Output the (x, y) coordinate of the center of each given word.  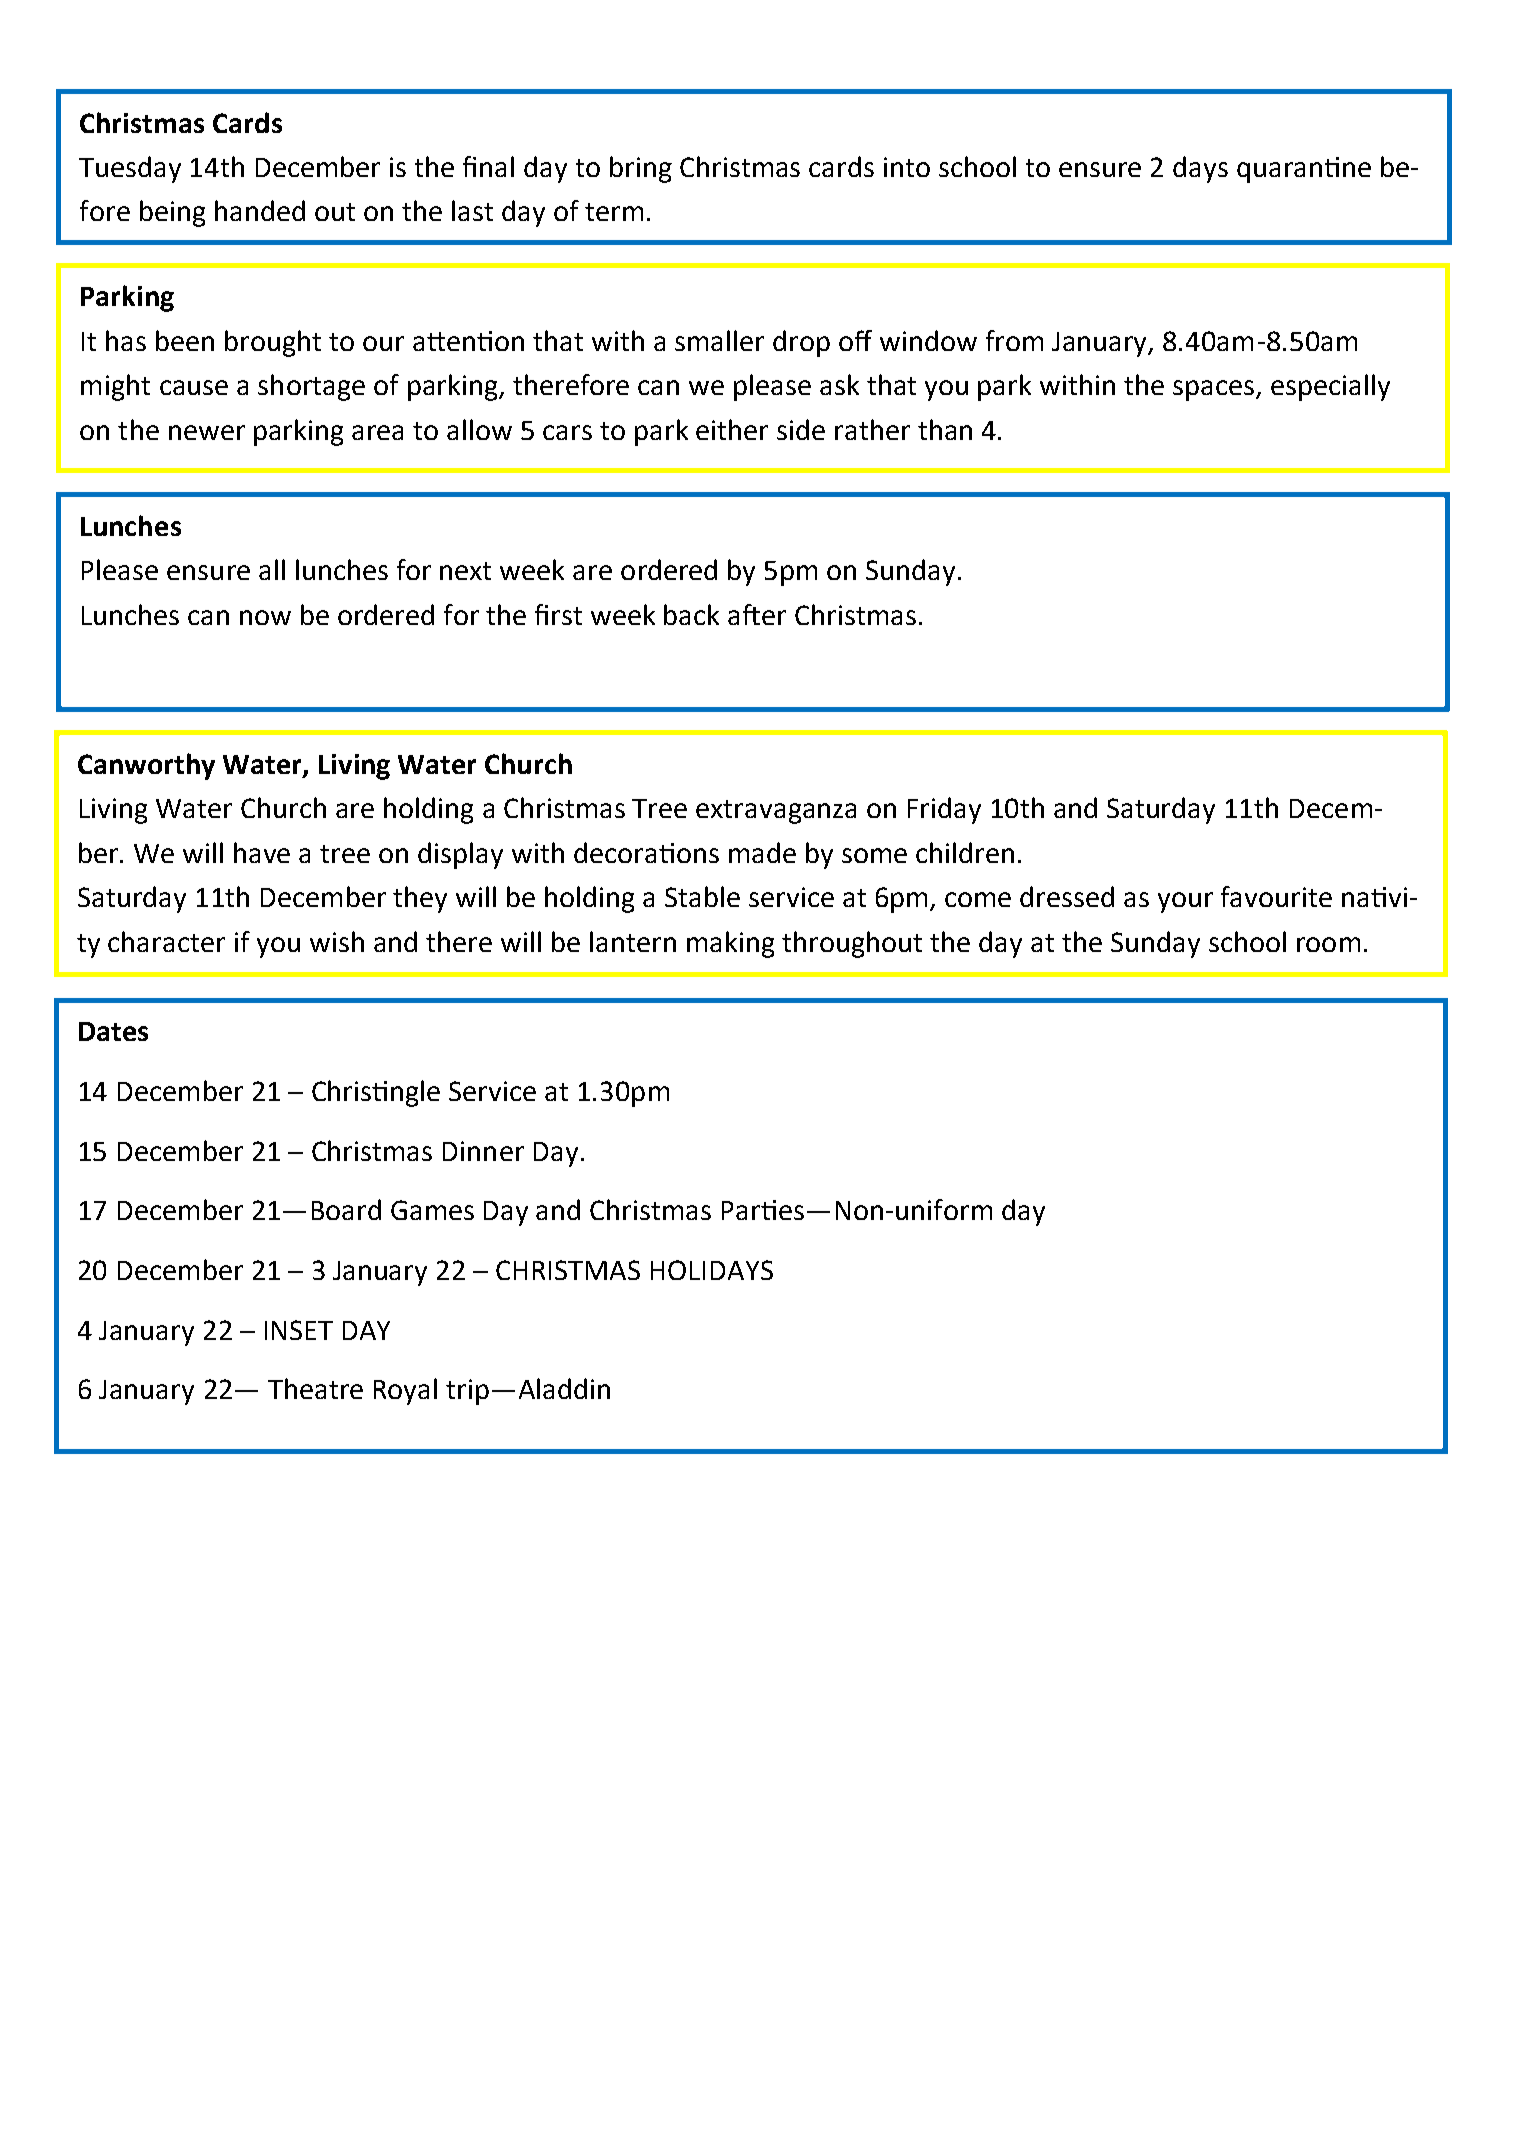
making (730, 944)
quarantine (1304, 170)
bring (641, 169)
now (265, 617)
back (691, 614)
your (1185, 902)
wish (337, 941)
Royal (405, 1391)
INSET (299, 1330)
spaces (1215, 390)
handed (260, 210)
